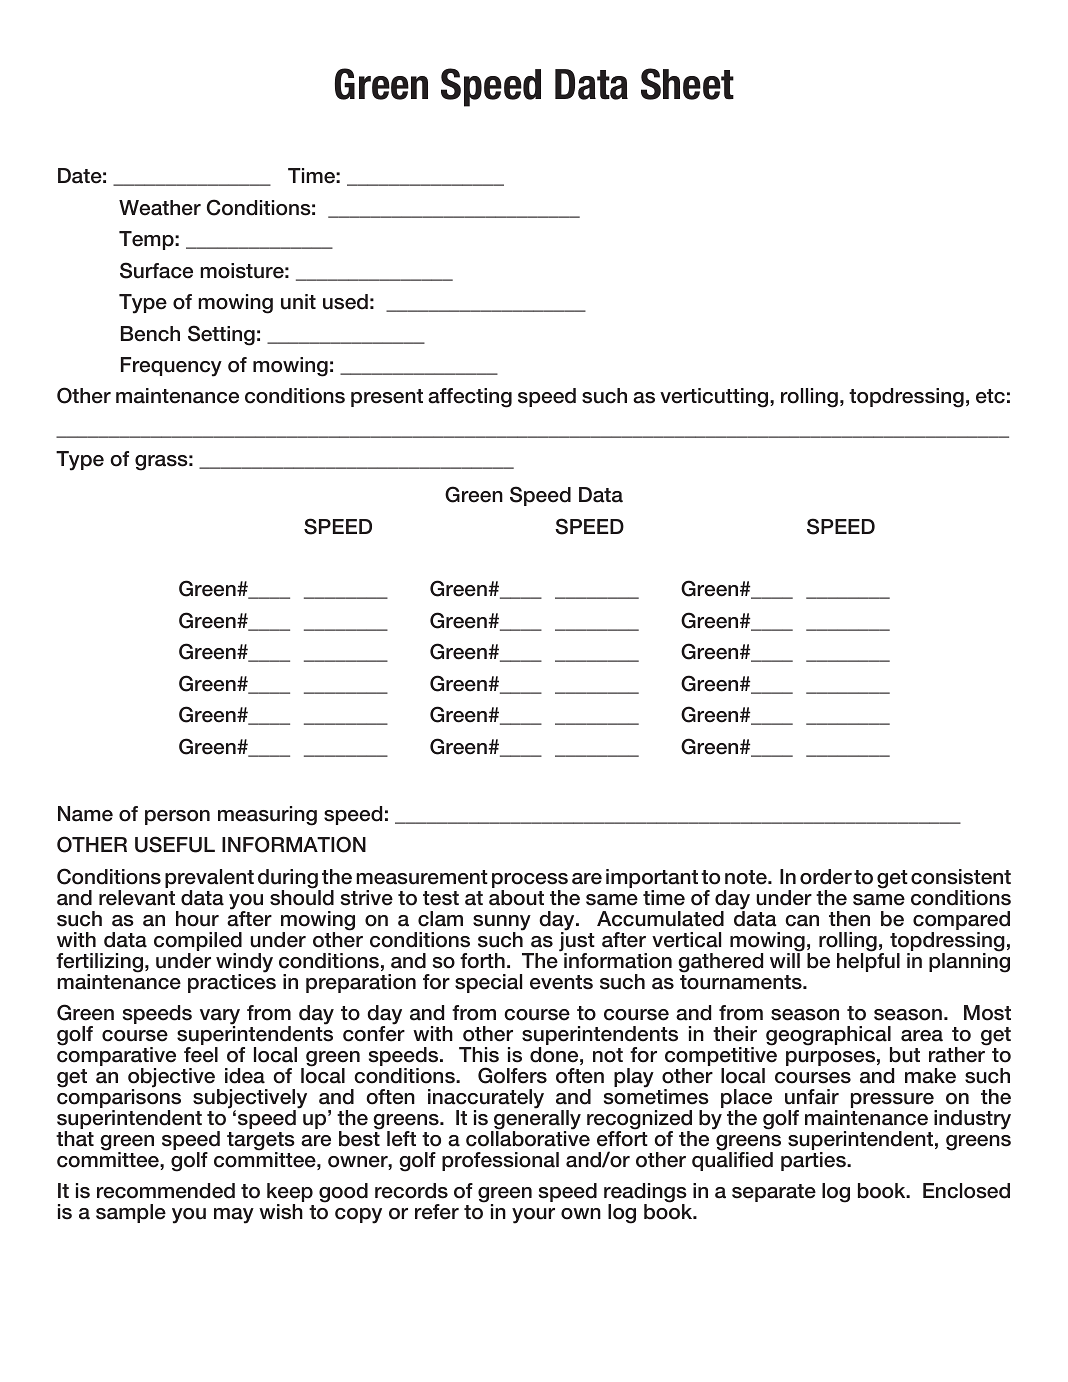  Describe the element at coordinates (166, 1191) in the screenshot. I see `recommended` at that location.
